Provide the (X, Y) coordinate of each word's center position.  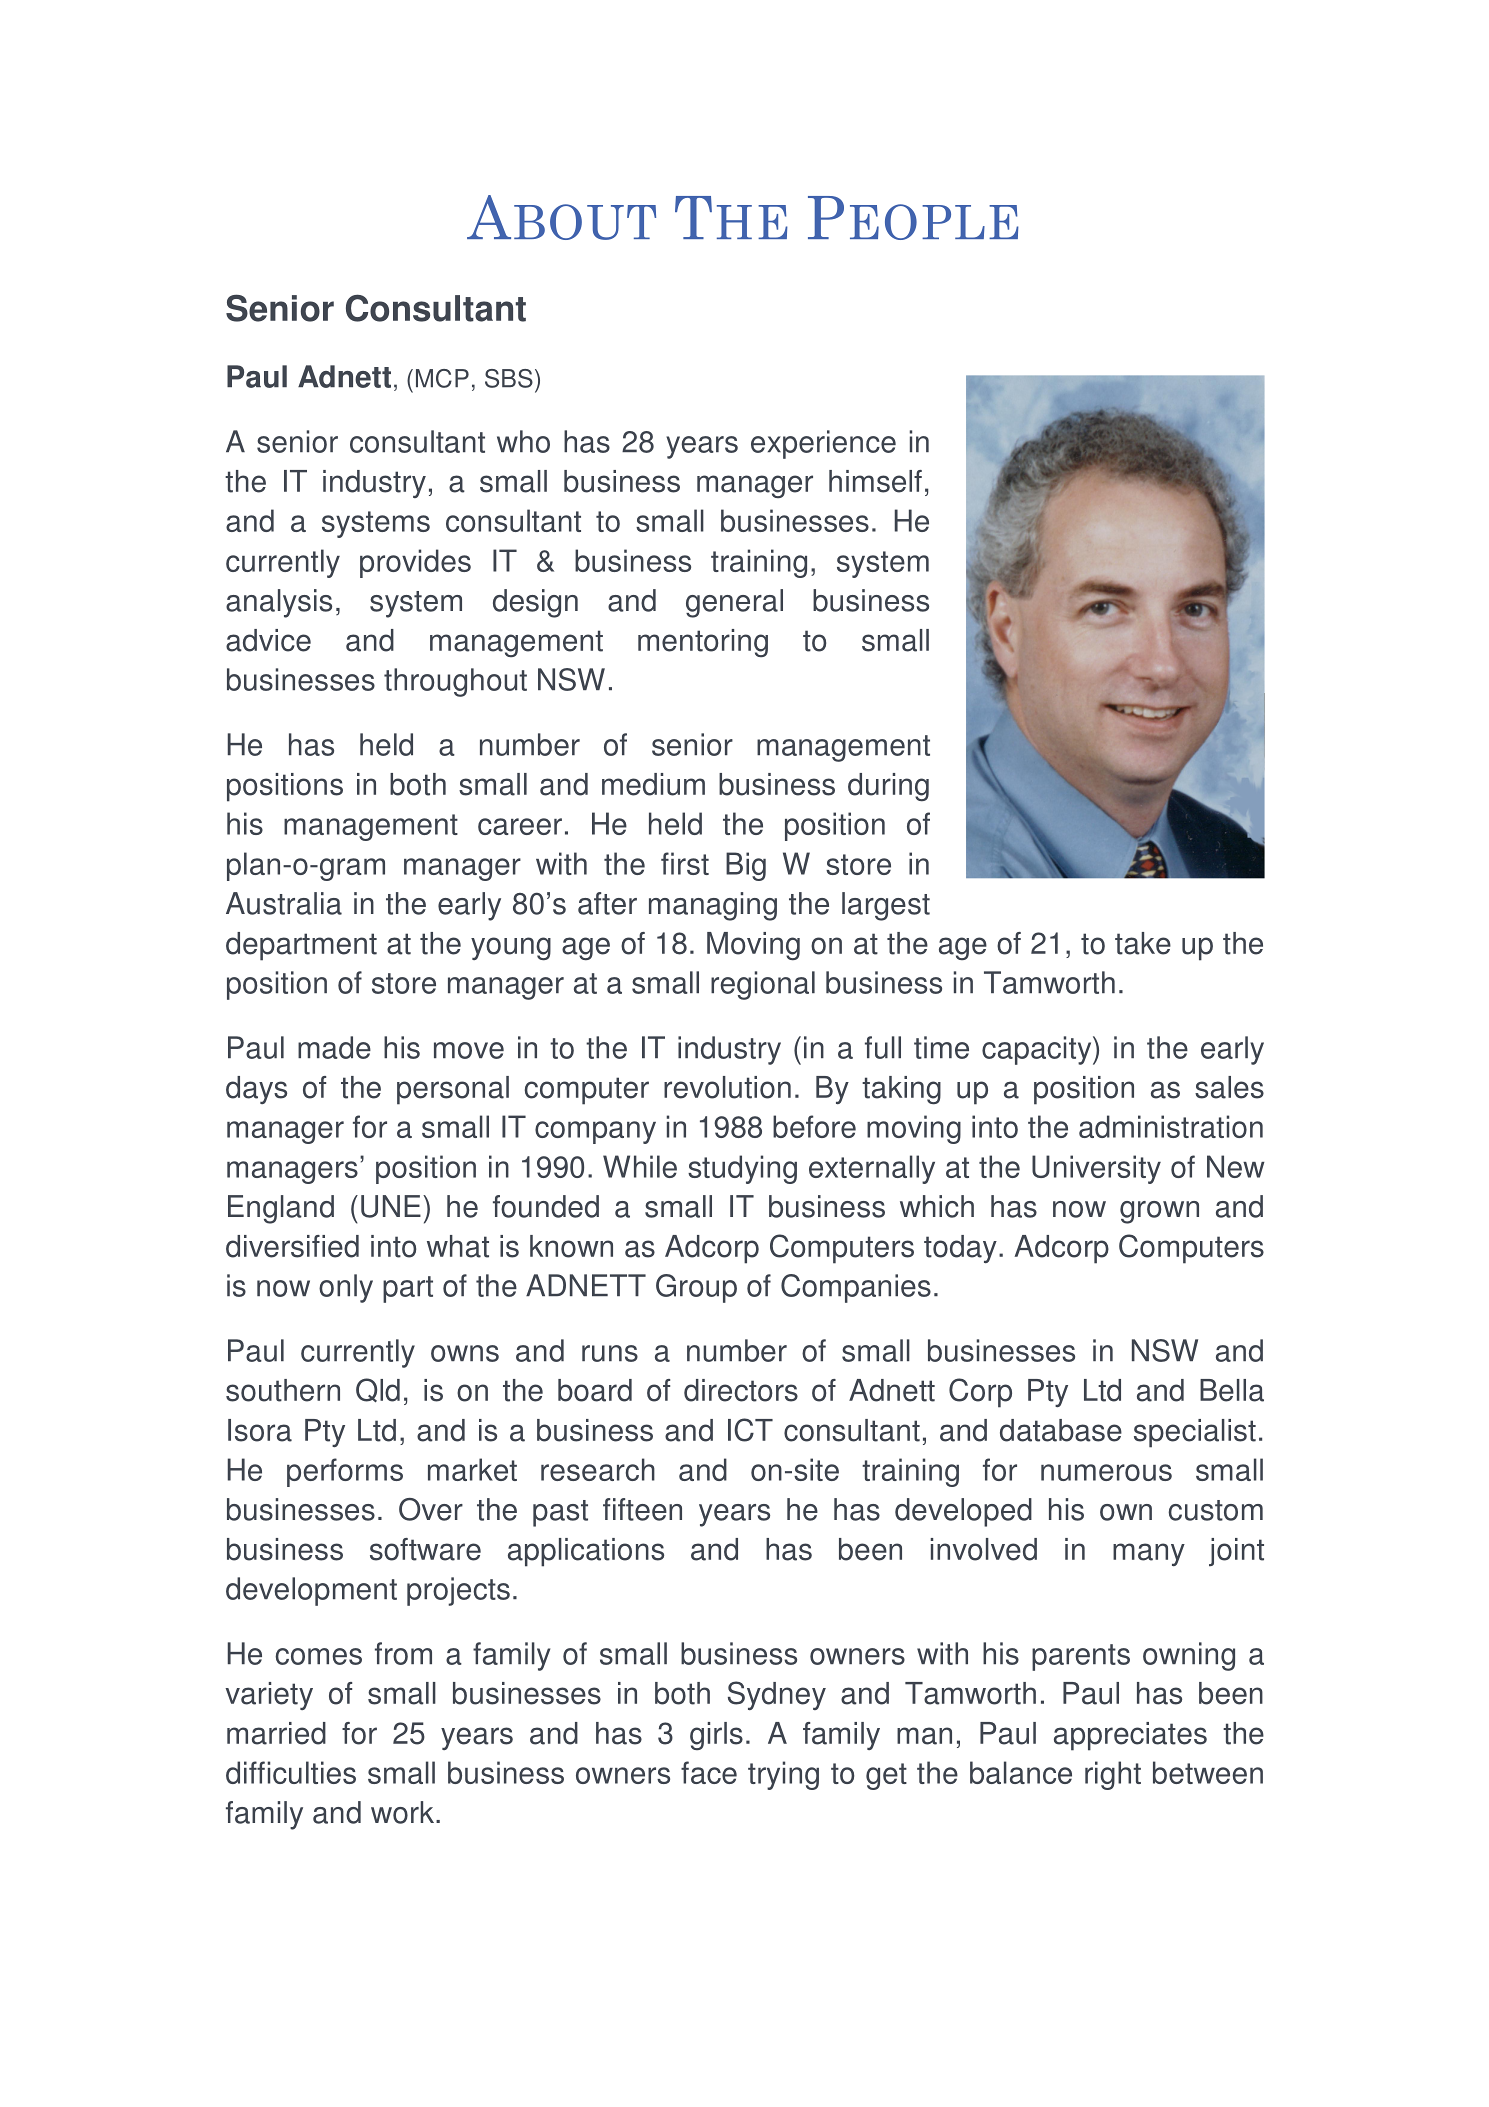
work (402, 1812)
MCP (442, 378)
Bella (1232, 1390)
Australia (284, 903)
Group (696, 1288)
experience (823, 444)
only (346, 1288)
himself (875, 481)
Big (746, 866)
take (1143, 943)
